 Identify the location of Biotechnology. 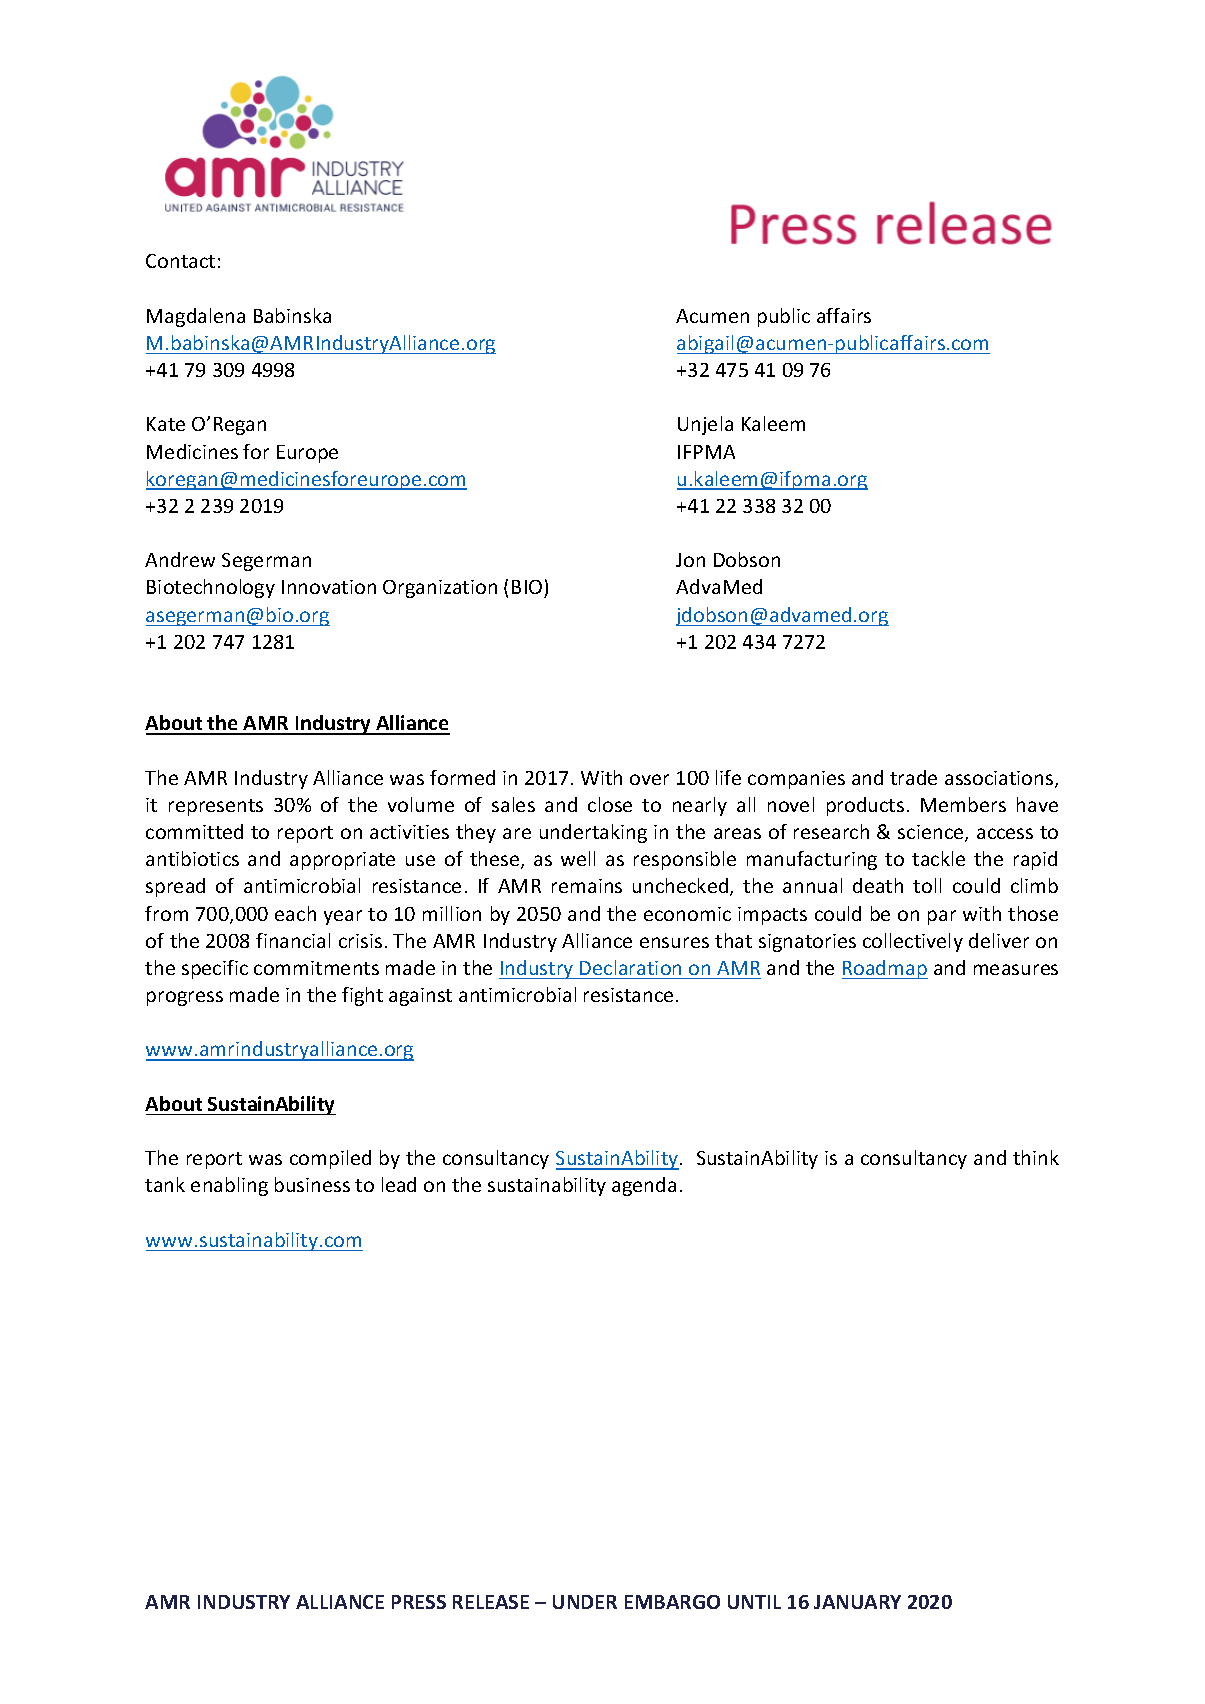
(211, 588).
